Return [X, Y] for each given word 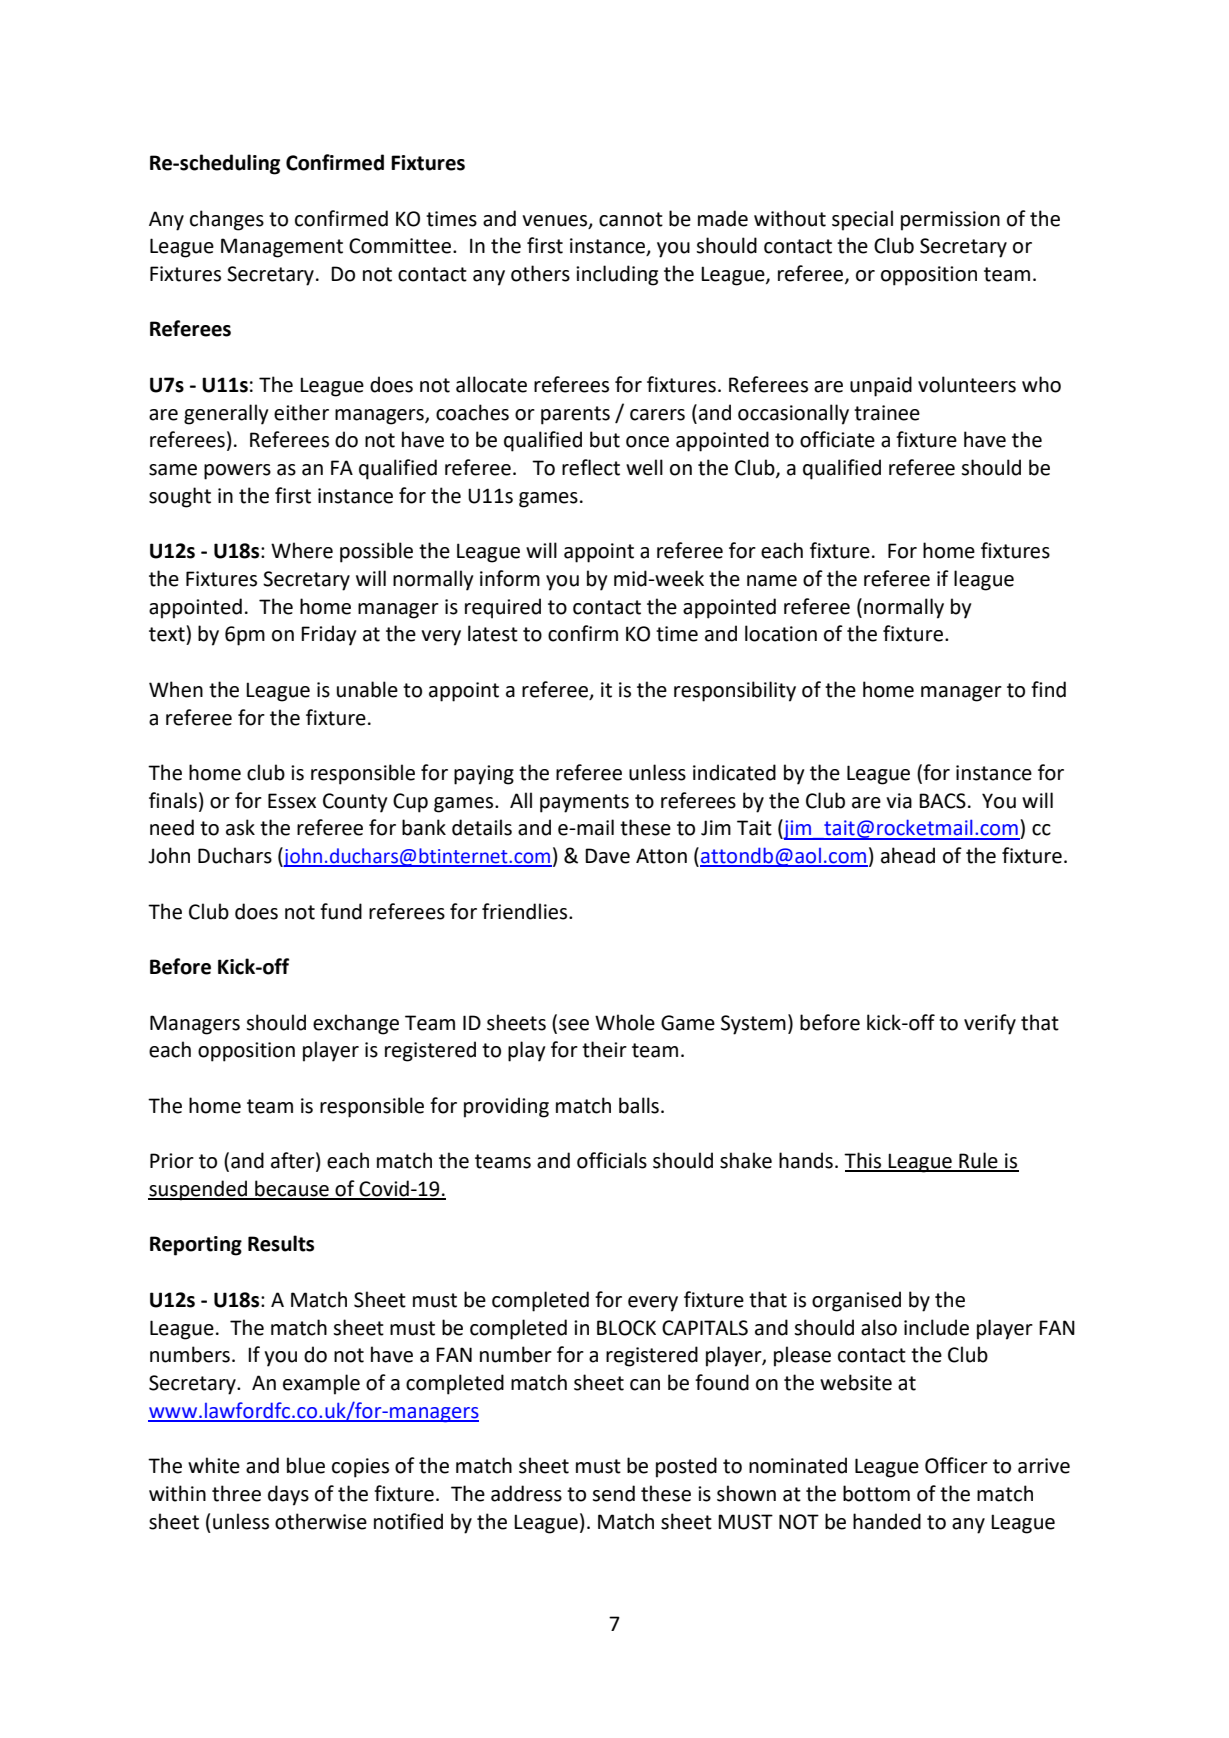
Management [282, 248]
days [288, 1495]
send [613, 1493]
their [604, 1049]
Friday [328, 635]
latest [493, 633]
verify [990, 1024]
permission [950, 221]
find [1048, 689]
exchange [356, 1024]
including [617, 275]
